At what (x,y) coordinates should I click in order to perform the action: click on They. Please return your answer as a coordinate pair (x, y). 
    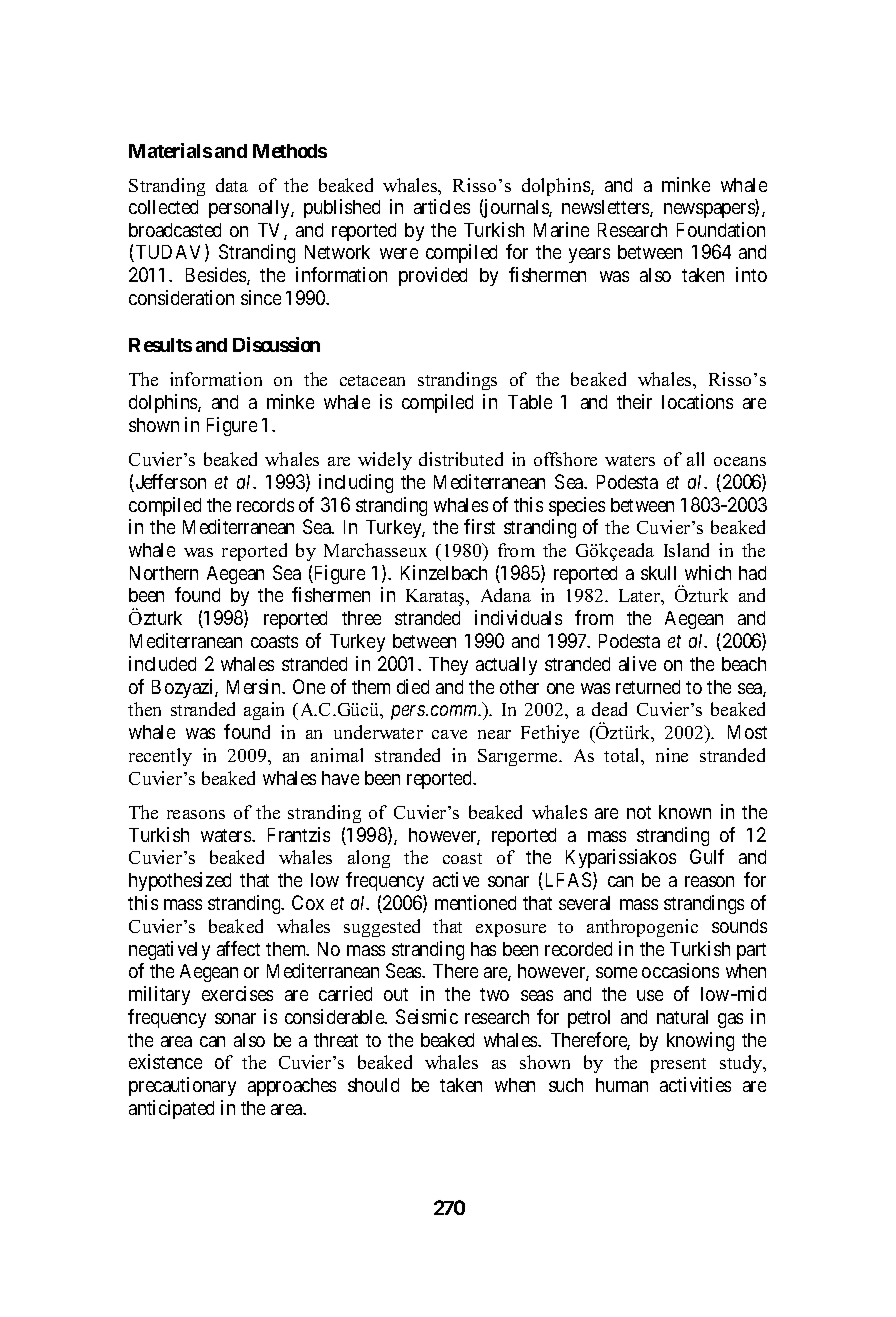
    Looking at the image, I should click on (448, 666).
